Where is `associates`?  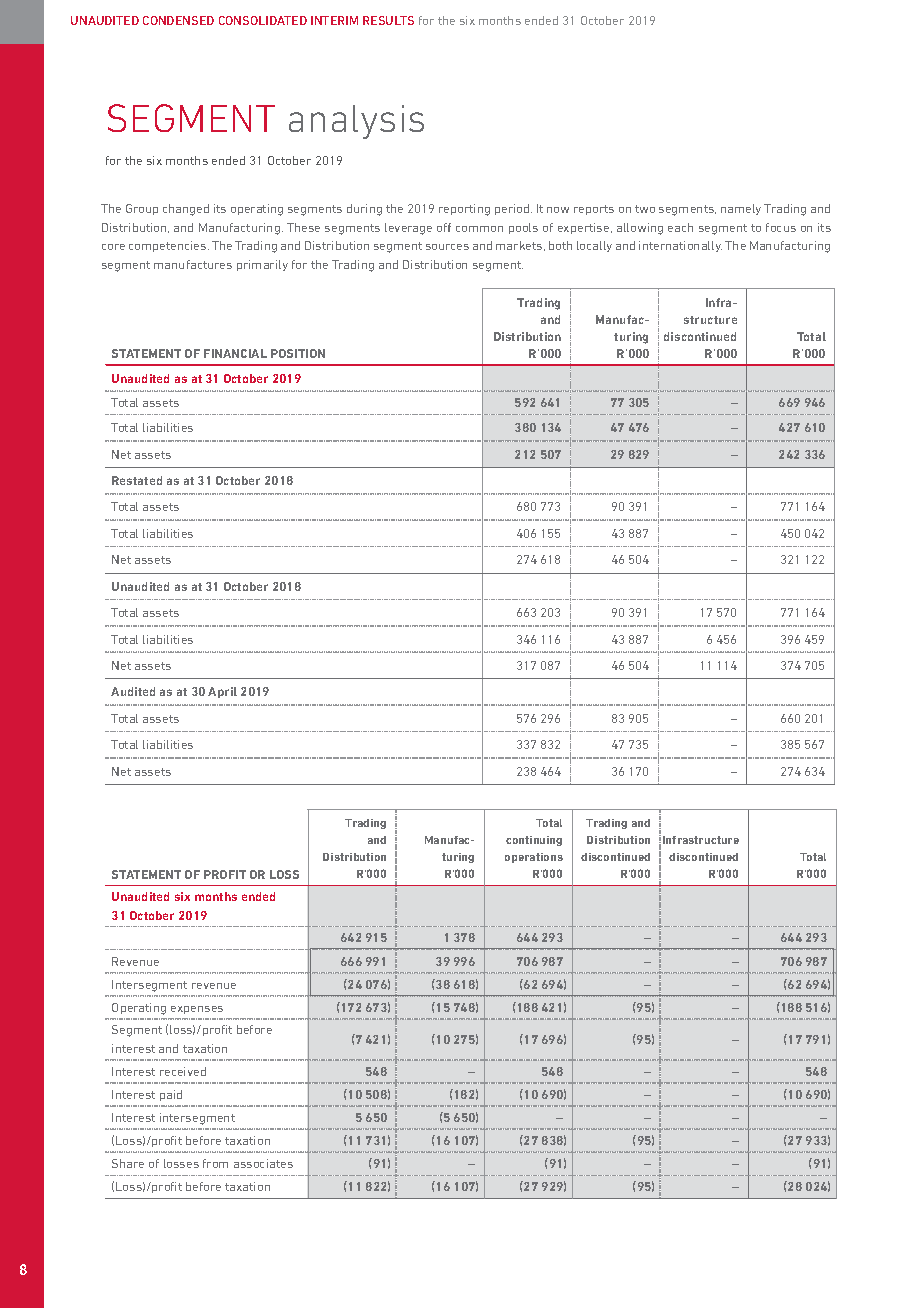 associates is located at coordinates (263, 1163).
